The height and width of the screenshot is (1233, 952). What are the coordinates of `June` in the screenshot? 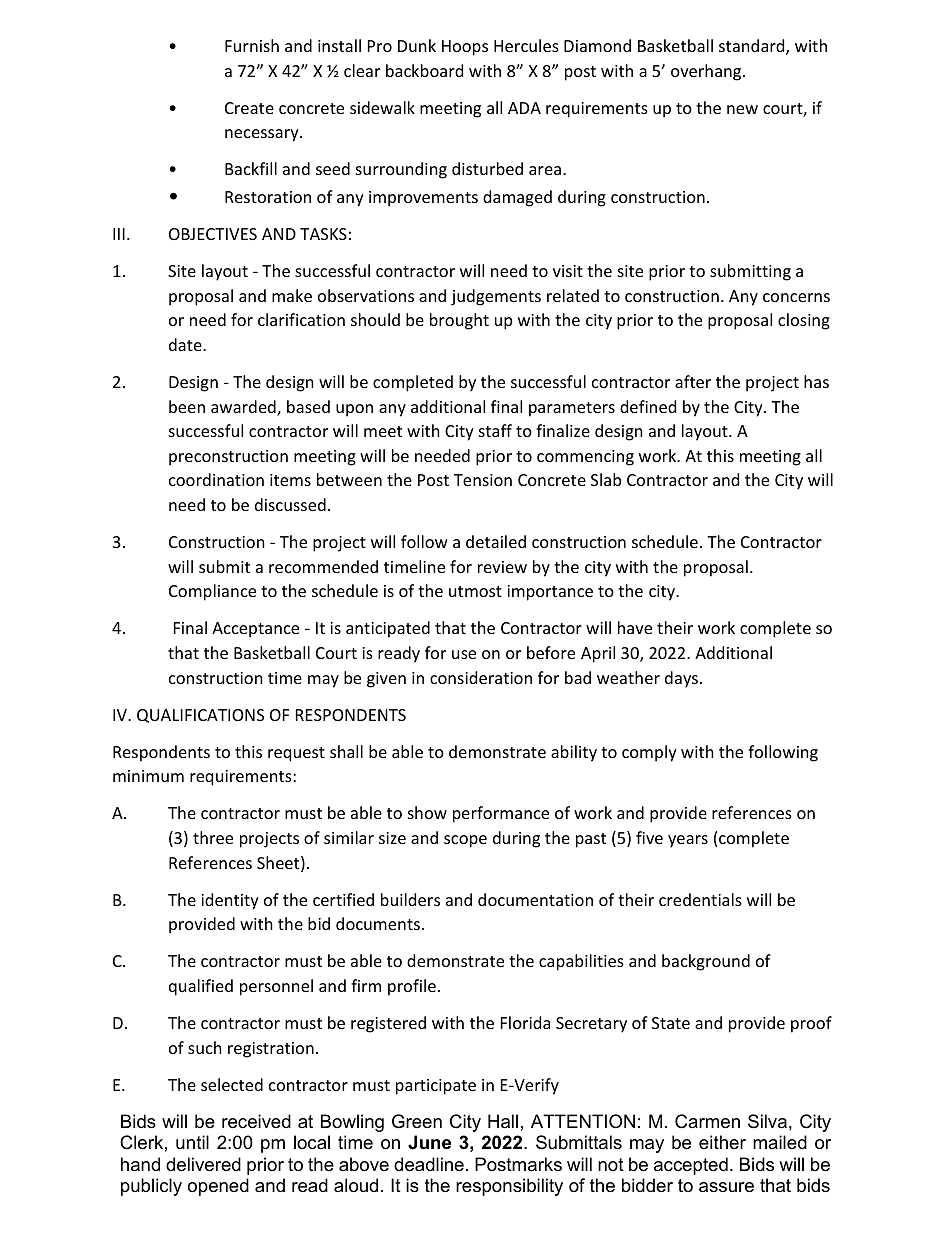 It's located at (429, 1142).
